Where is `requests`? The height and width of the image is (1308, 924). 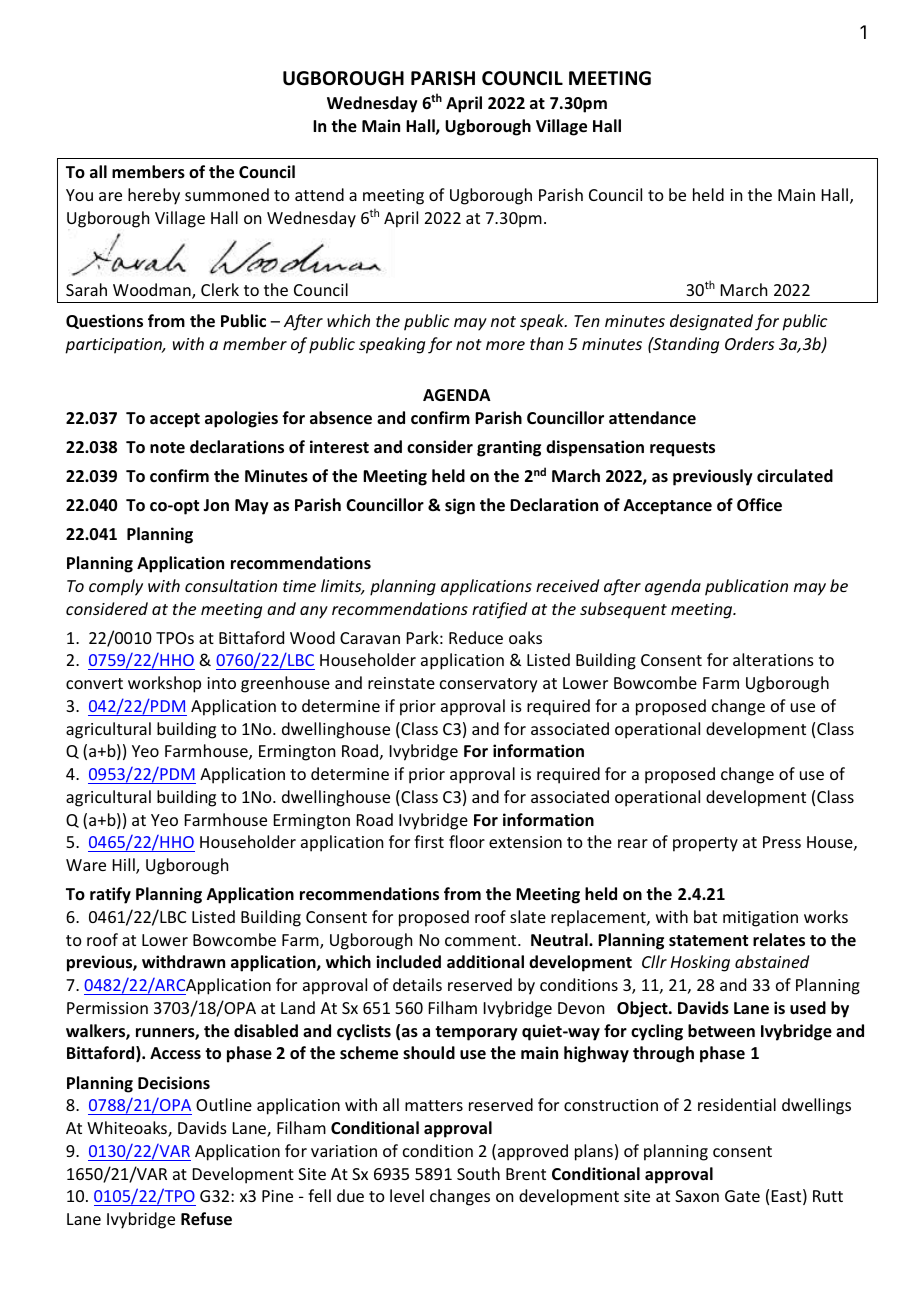
requests is located at coordinates (682, 449).
